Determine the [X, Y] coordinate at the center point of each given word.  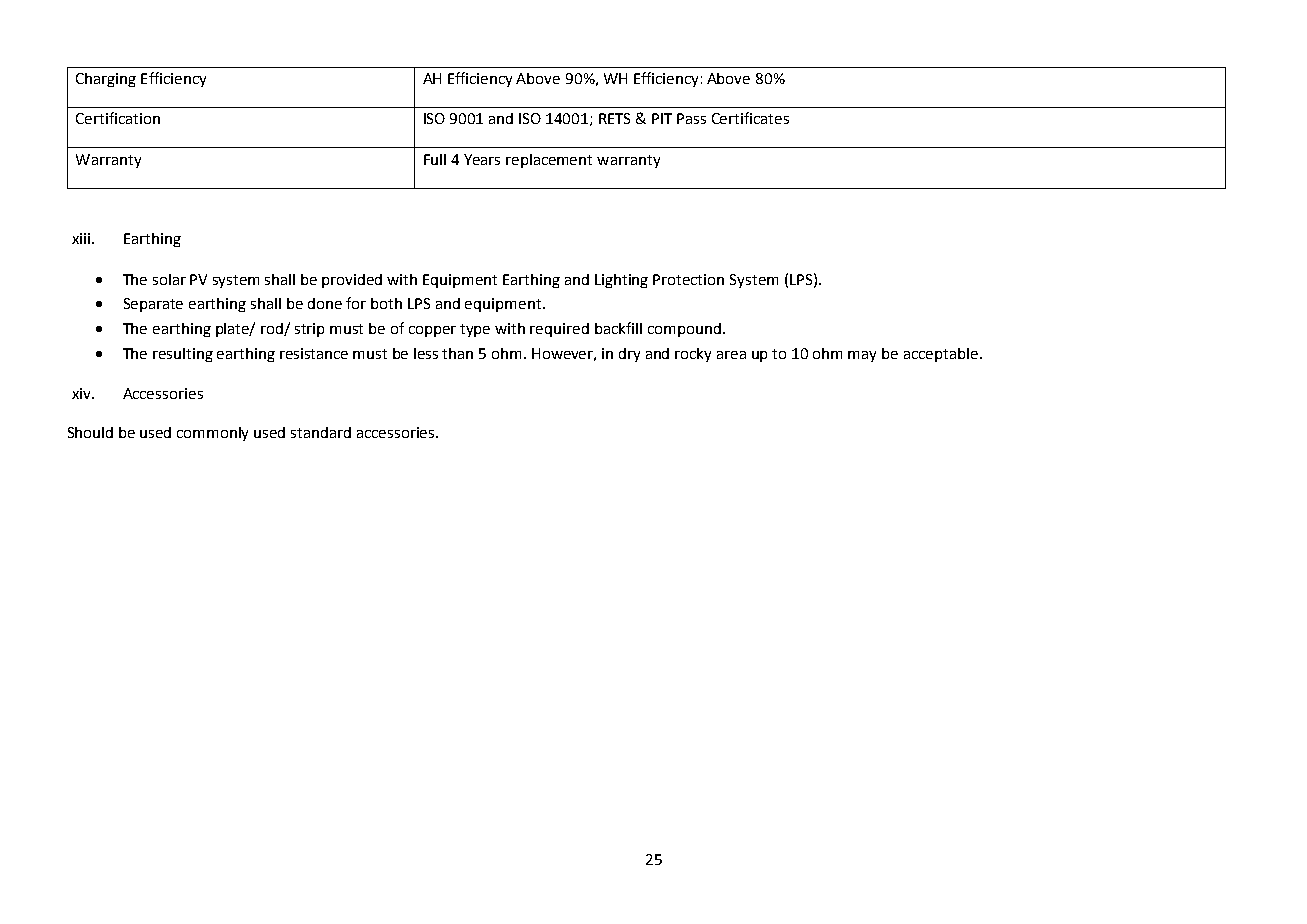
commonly [212, 434]
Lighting [621, 281]
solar [169, 279]
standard [321, 432]
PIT [662, 118]
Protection [688, 279]
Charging [106, 80]
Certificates [750, 118]
